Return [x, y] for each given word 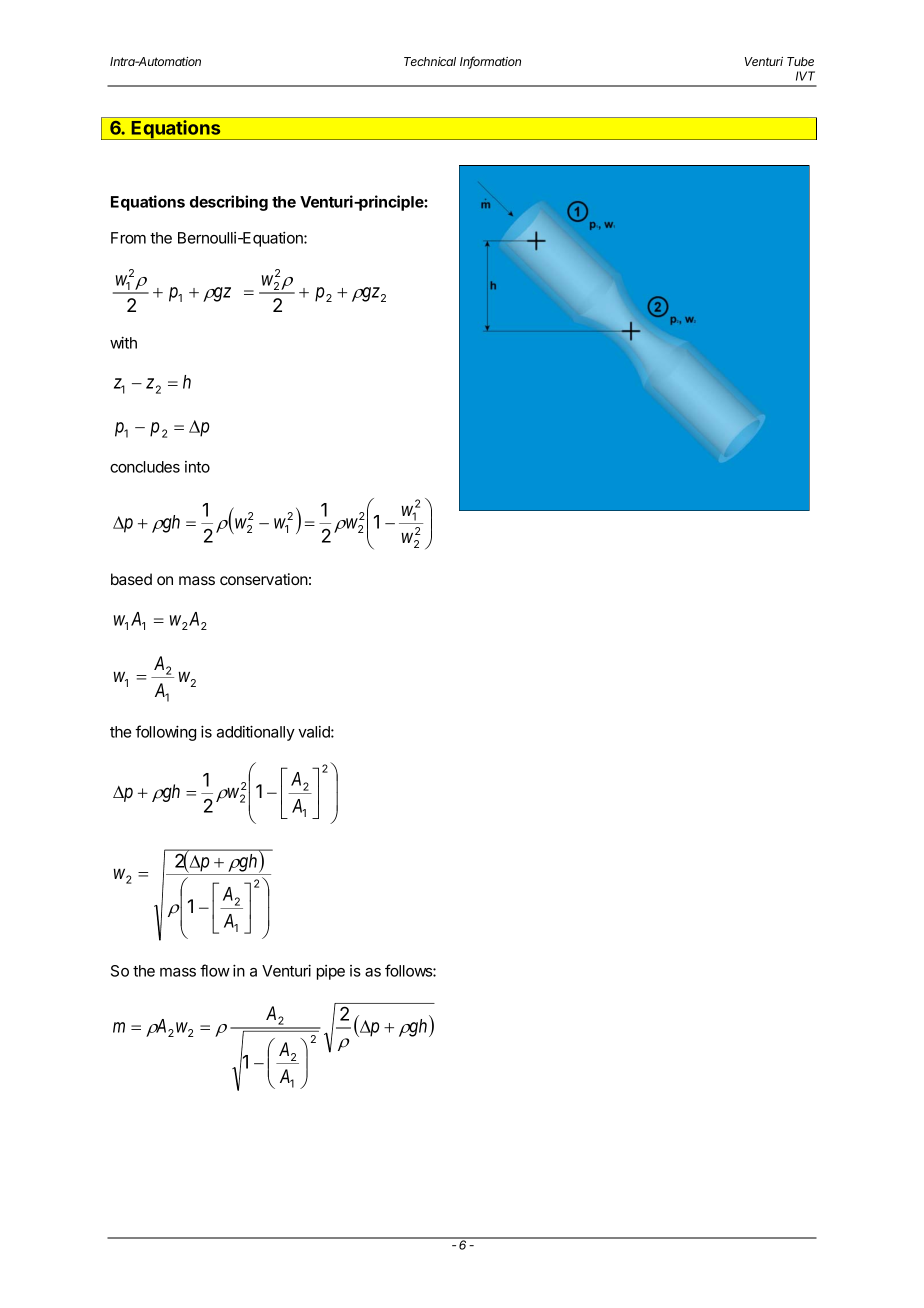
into [197, 467]
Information [490, 62]
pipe [331, 972]
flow [215, 970]
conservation [264, 579]
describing [229, 203]
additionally [256, 733]
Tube [800, 61]
